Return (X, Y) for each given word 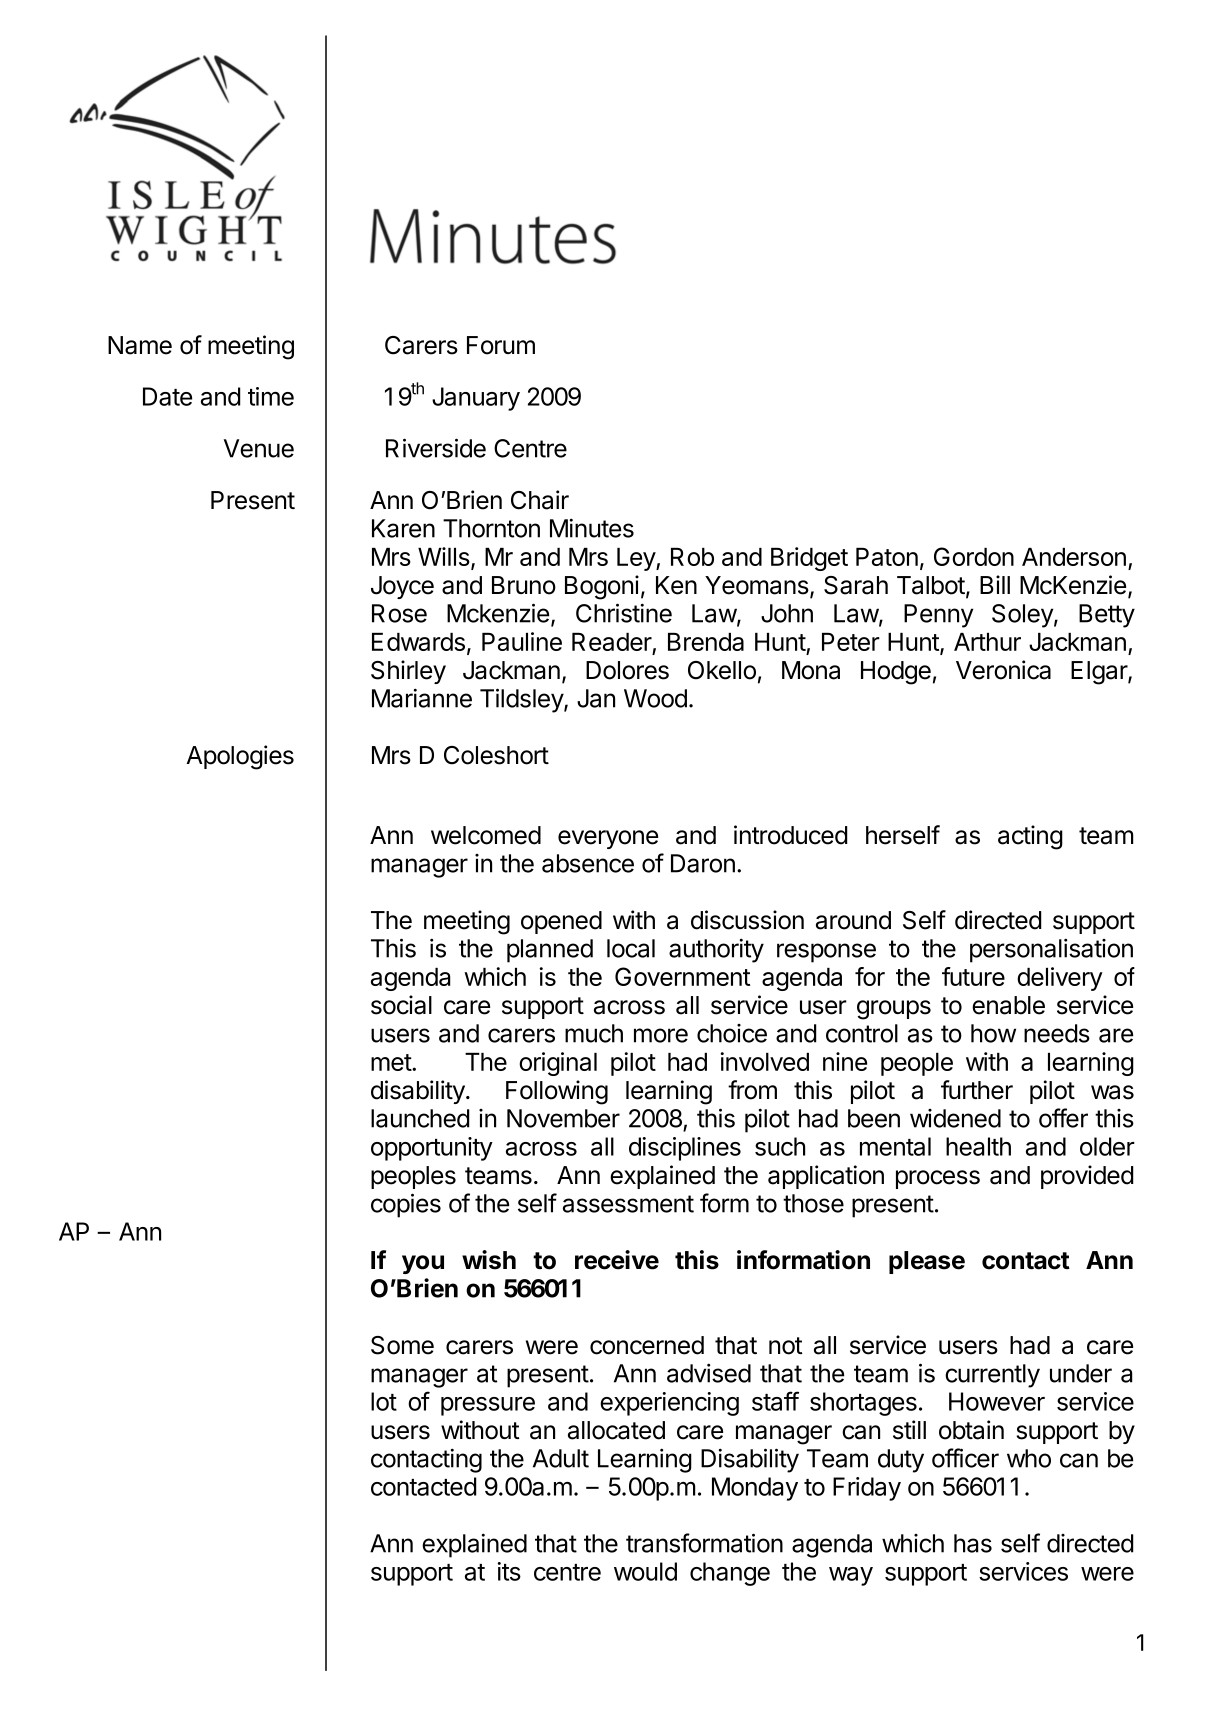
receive (617, 1260)
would (645, 1571)
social (401, 1005)
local (631, 948)
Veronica (1003, 670)
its (509, 1571)
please (927, 1262)
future (973, 976)
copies (406, 1205)
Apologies (240, 757)
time (271, 396)
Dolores (627, 670)
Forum (501, 345)
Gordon (974, 556)
